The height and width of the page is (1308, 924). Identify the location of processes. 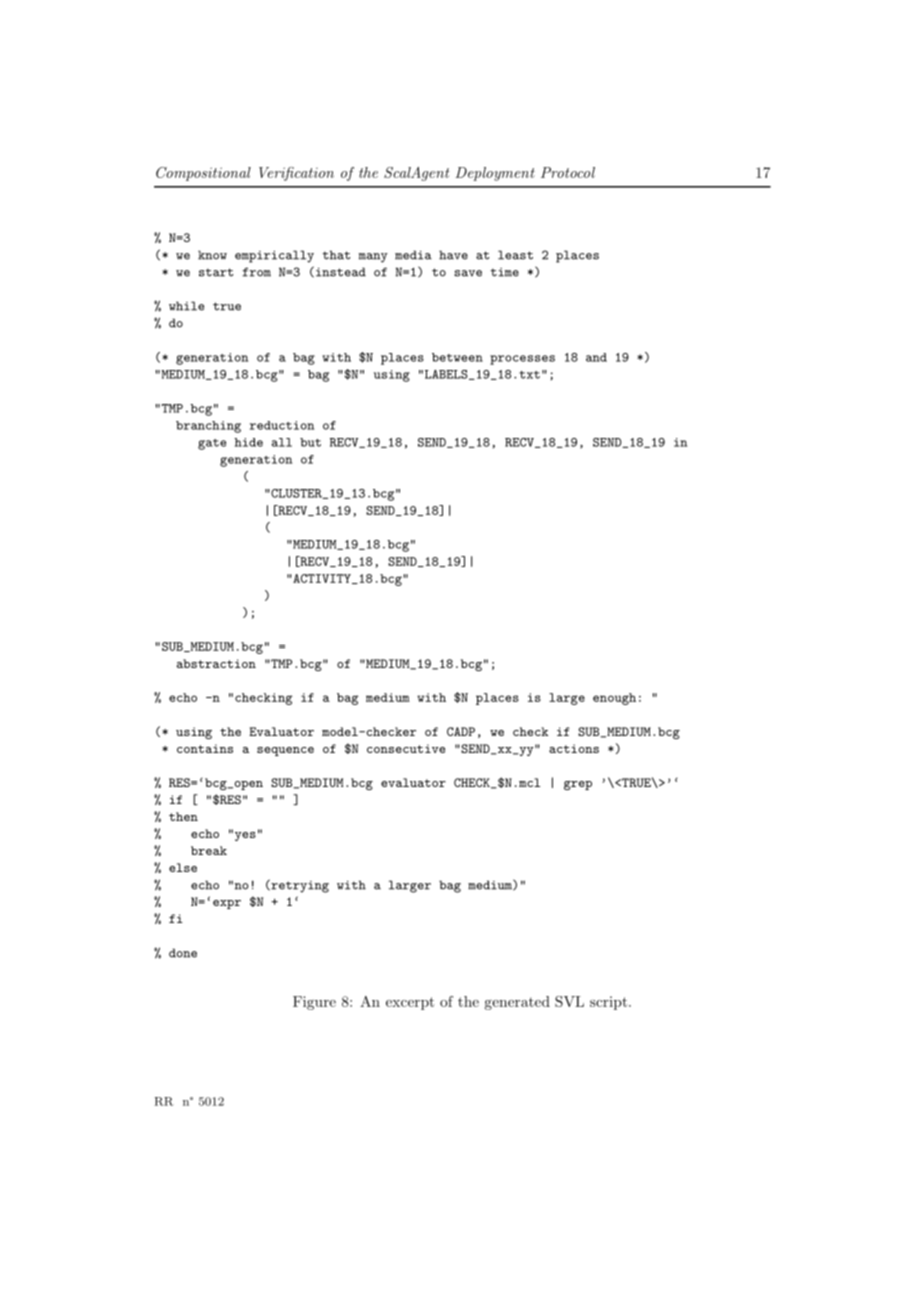
(522, 360).
